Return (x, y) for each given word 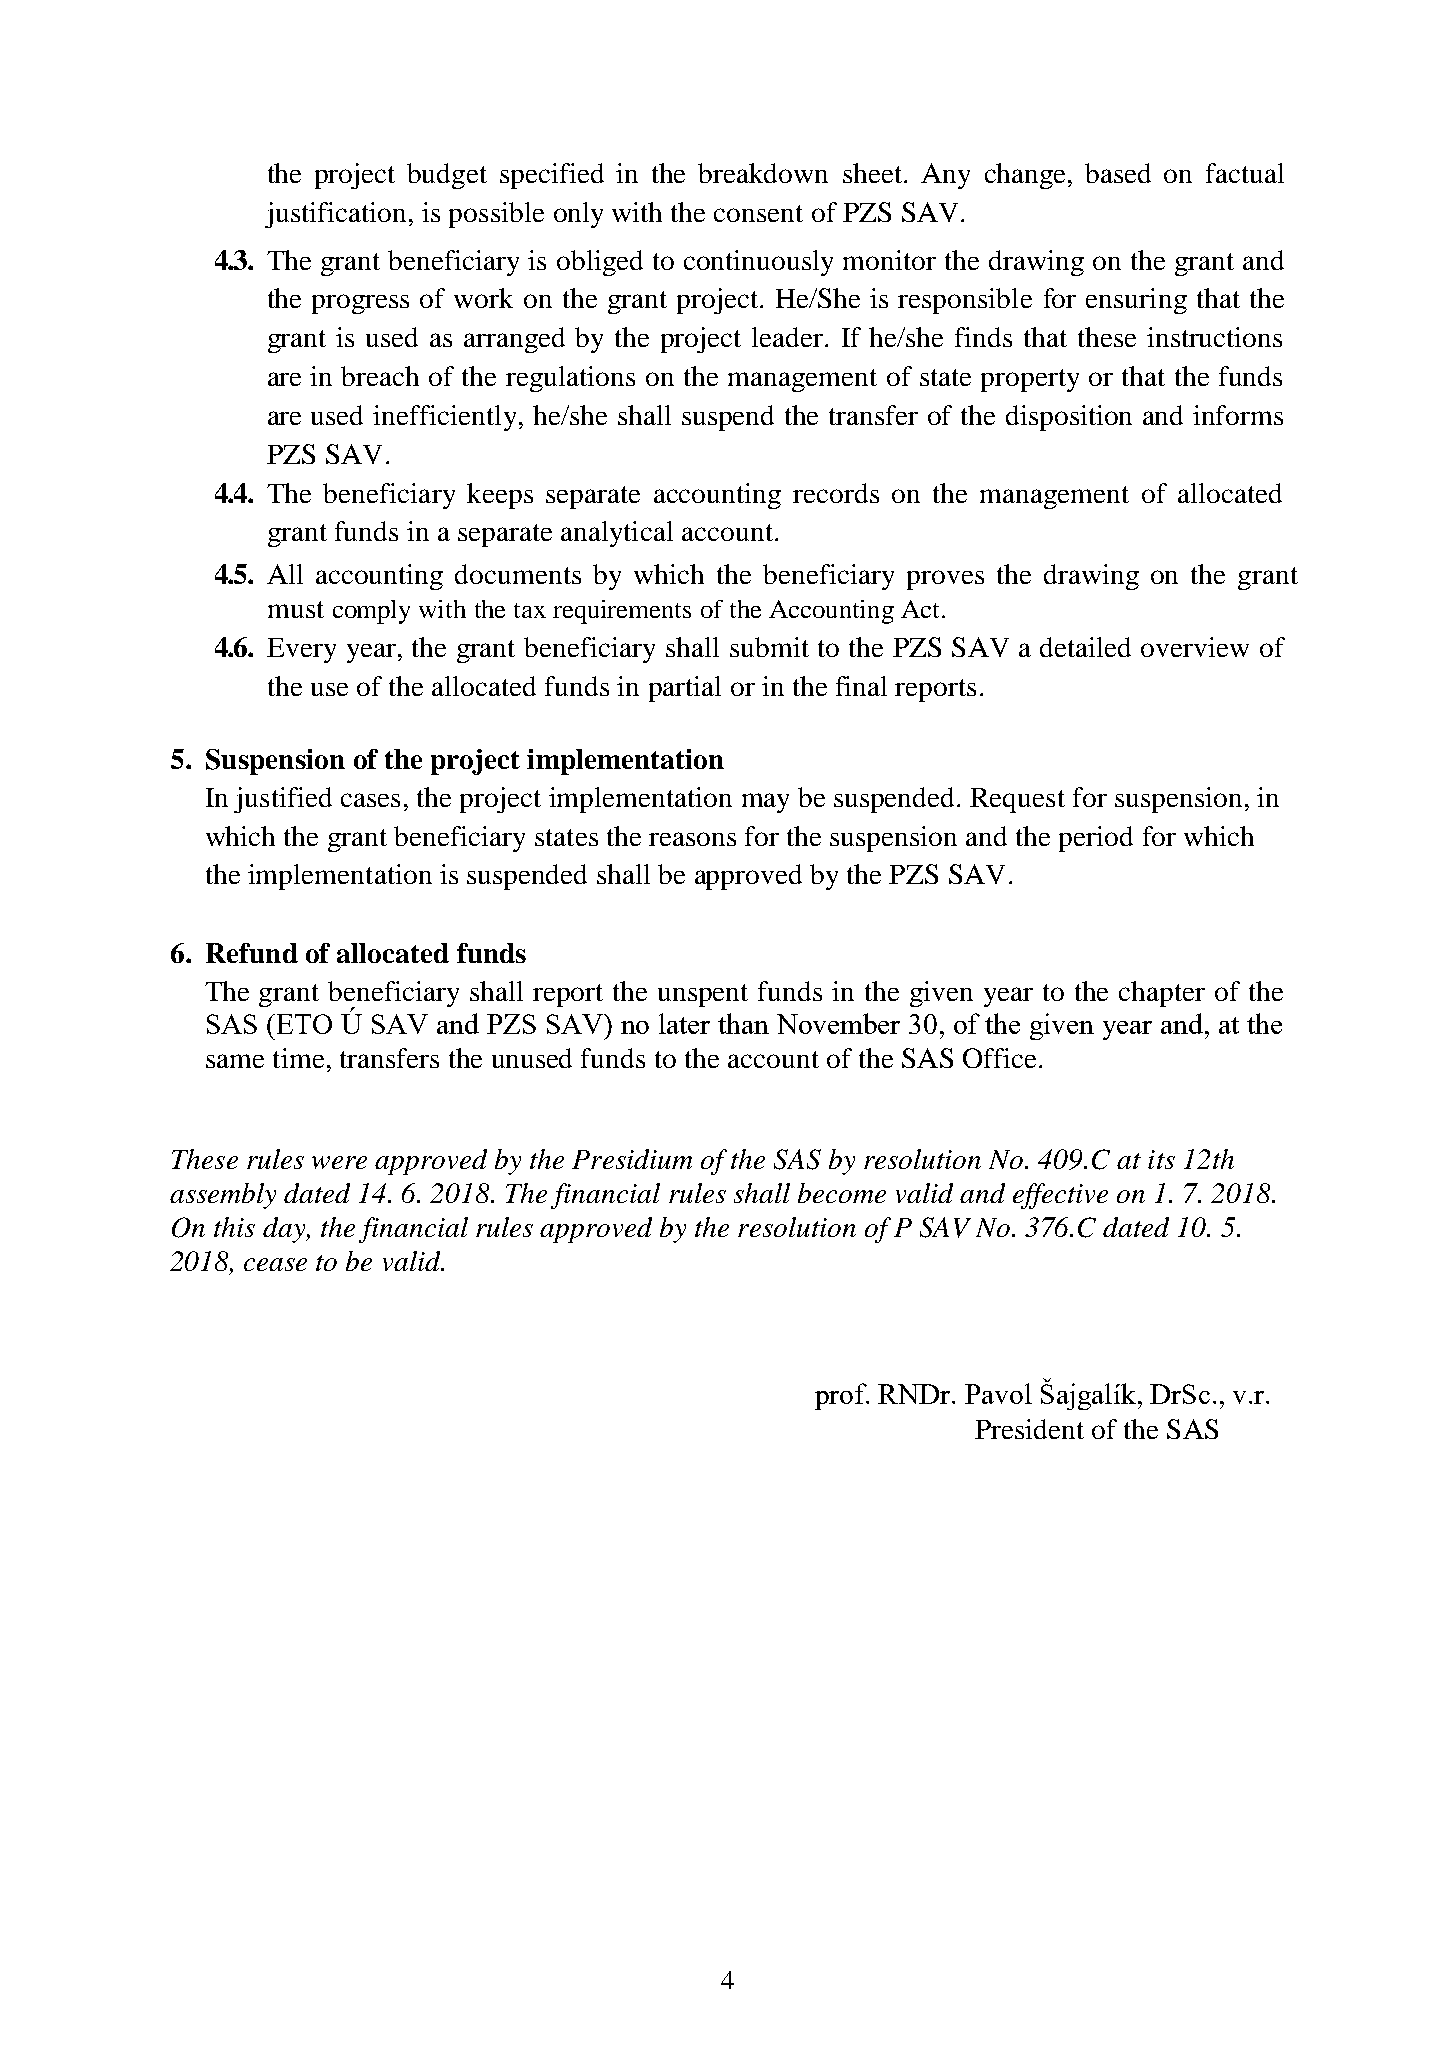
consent (758, 213)
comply (371, 612)
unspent (703, 995)
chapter (1162, 994)
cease (275, 1264)
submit (769, 647)
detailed (1085, 647)
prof (842, 1396)
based (1118, 173)
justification (335, 215)
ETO (304, 1024)
